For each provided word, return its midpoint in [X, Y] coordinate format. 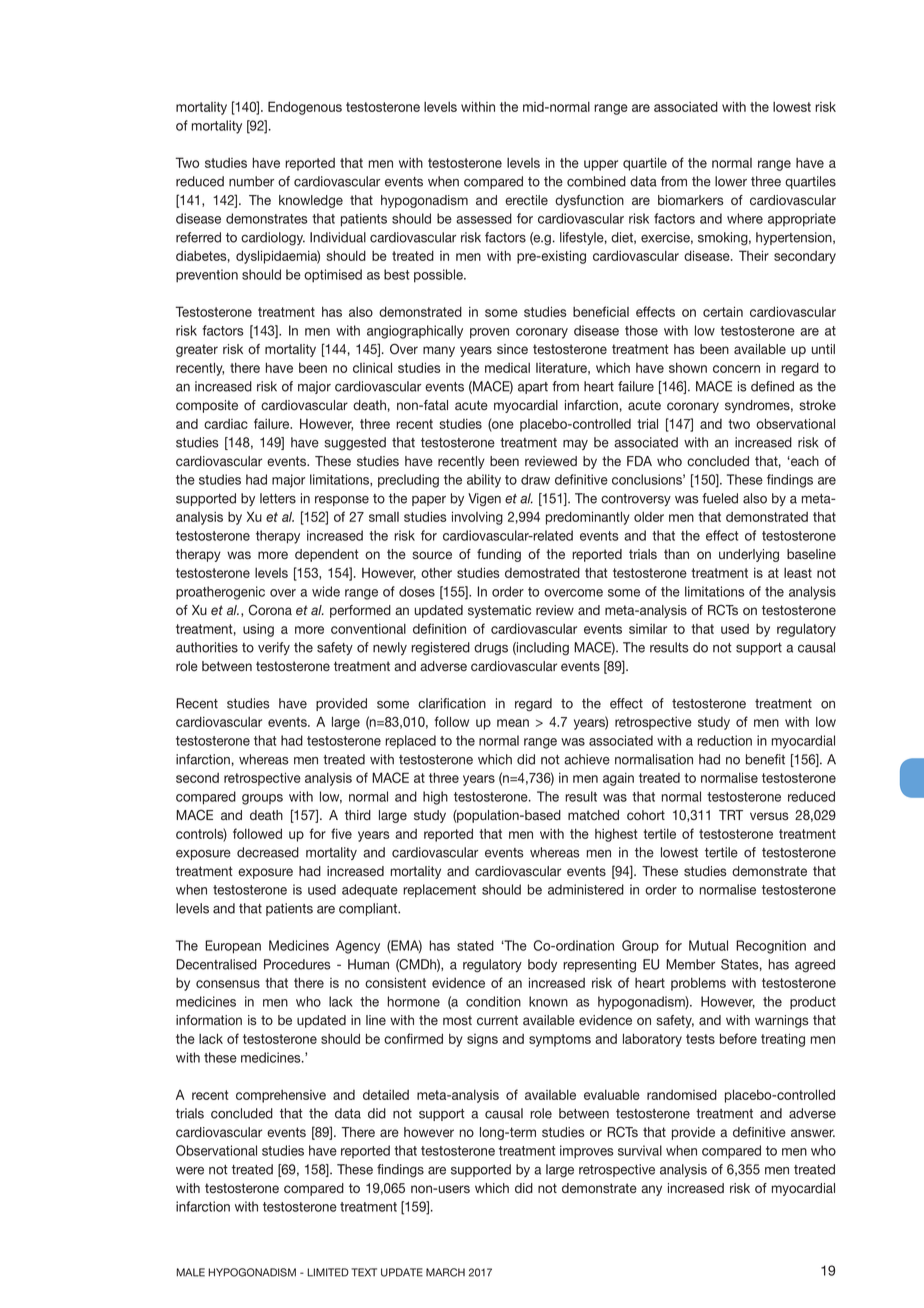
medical [507, 368]
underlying [749, 555]
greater [197, 350]
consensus [228, 984]
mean [513, 723]
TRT [731, 815]
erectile [526, 200]
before [738, 1038]
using [258, 630]
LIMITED [328, 1272]
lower [731, 181]
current [497, 1020]
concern [736, 369]
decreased [268, 852]
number [251, 181]
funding [499, 555]
